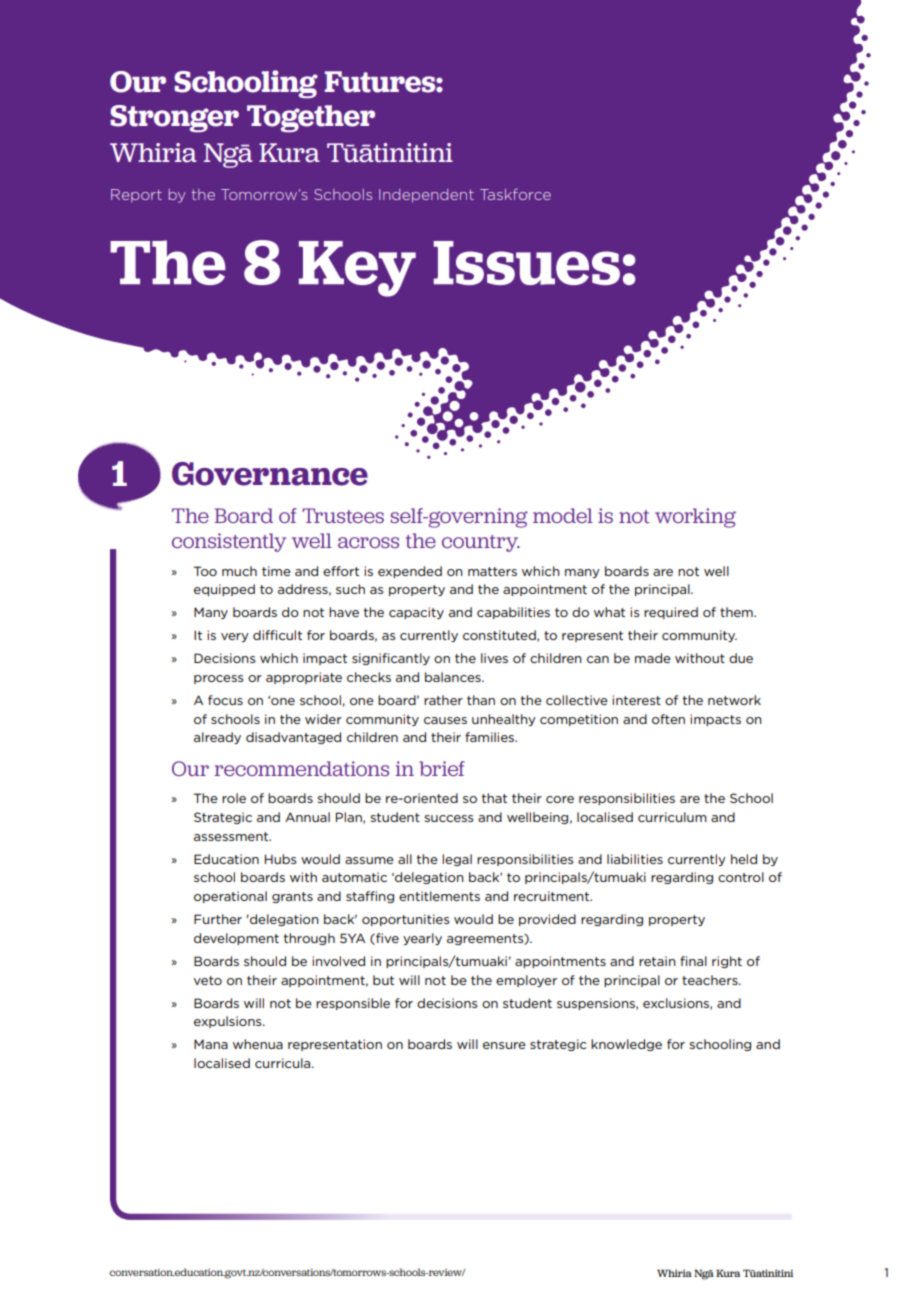  What do you see at coordinates (515, 194) in the document?
I see `Taskforce` at bounding box center [515, 194].
